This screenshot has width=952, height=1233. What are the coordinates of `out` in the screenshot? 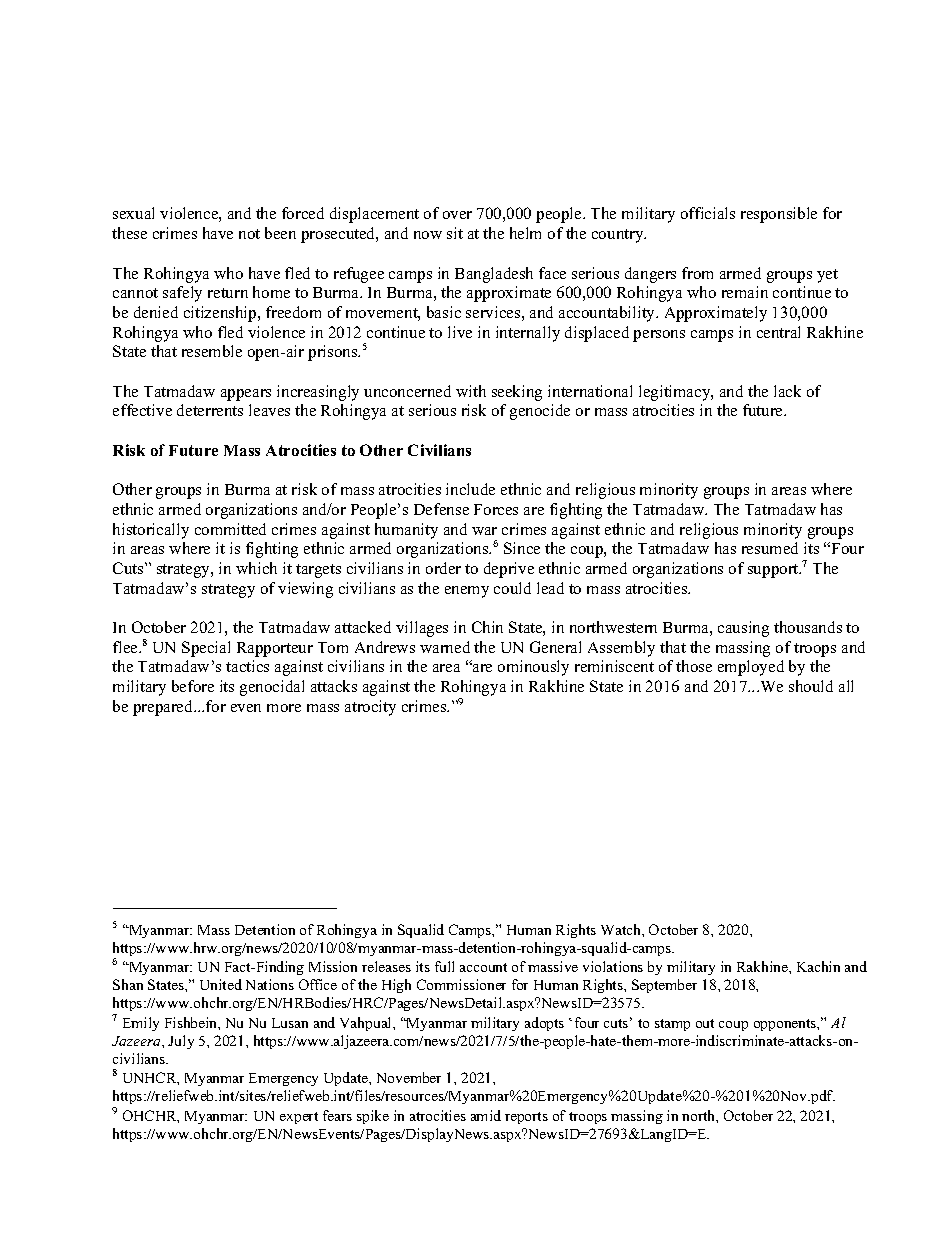 It's located at (705, 1023).
